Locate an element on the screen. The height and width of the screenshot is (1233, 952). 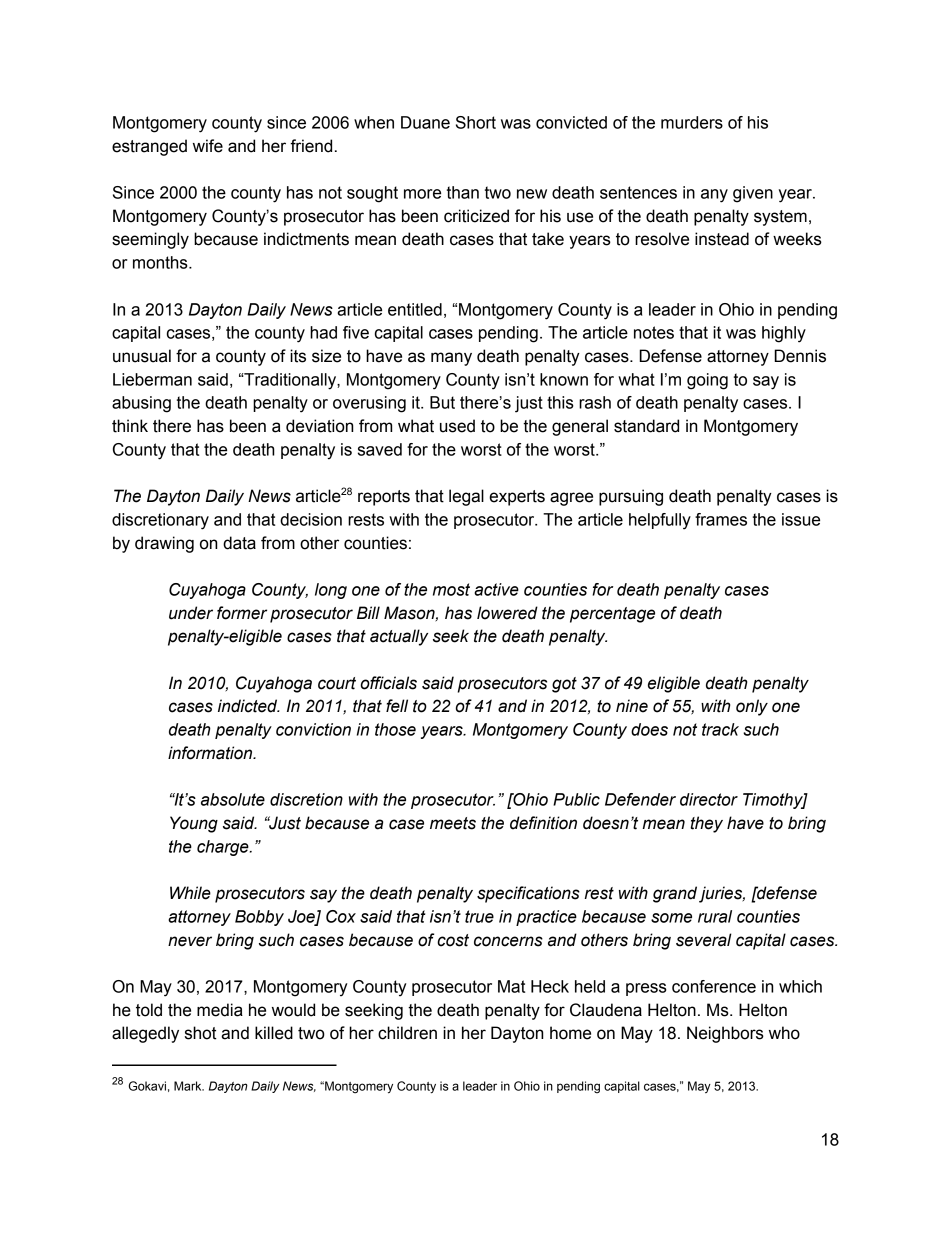
meets is located at coordinates (453, 823).
